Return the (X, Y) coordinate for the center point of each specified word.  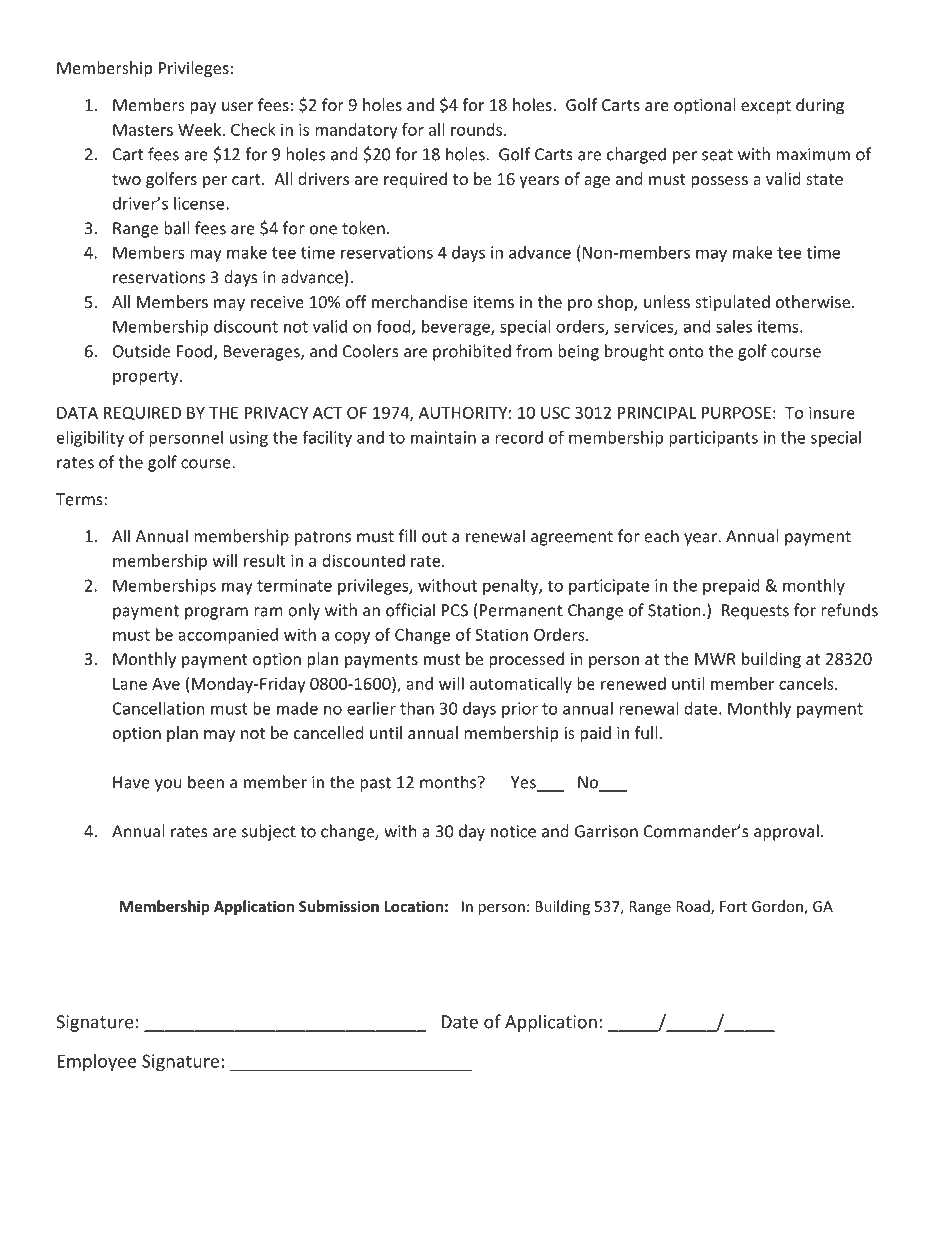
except (766, 107)
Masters (143, 130)
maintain (443, 437)
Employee (97, 1062)
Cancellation (159, 708)
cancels (807, 683)
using (249, 439)
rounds (478, 129)
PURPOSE (736, 412)
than (417, 708)
